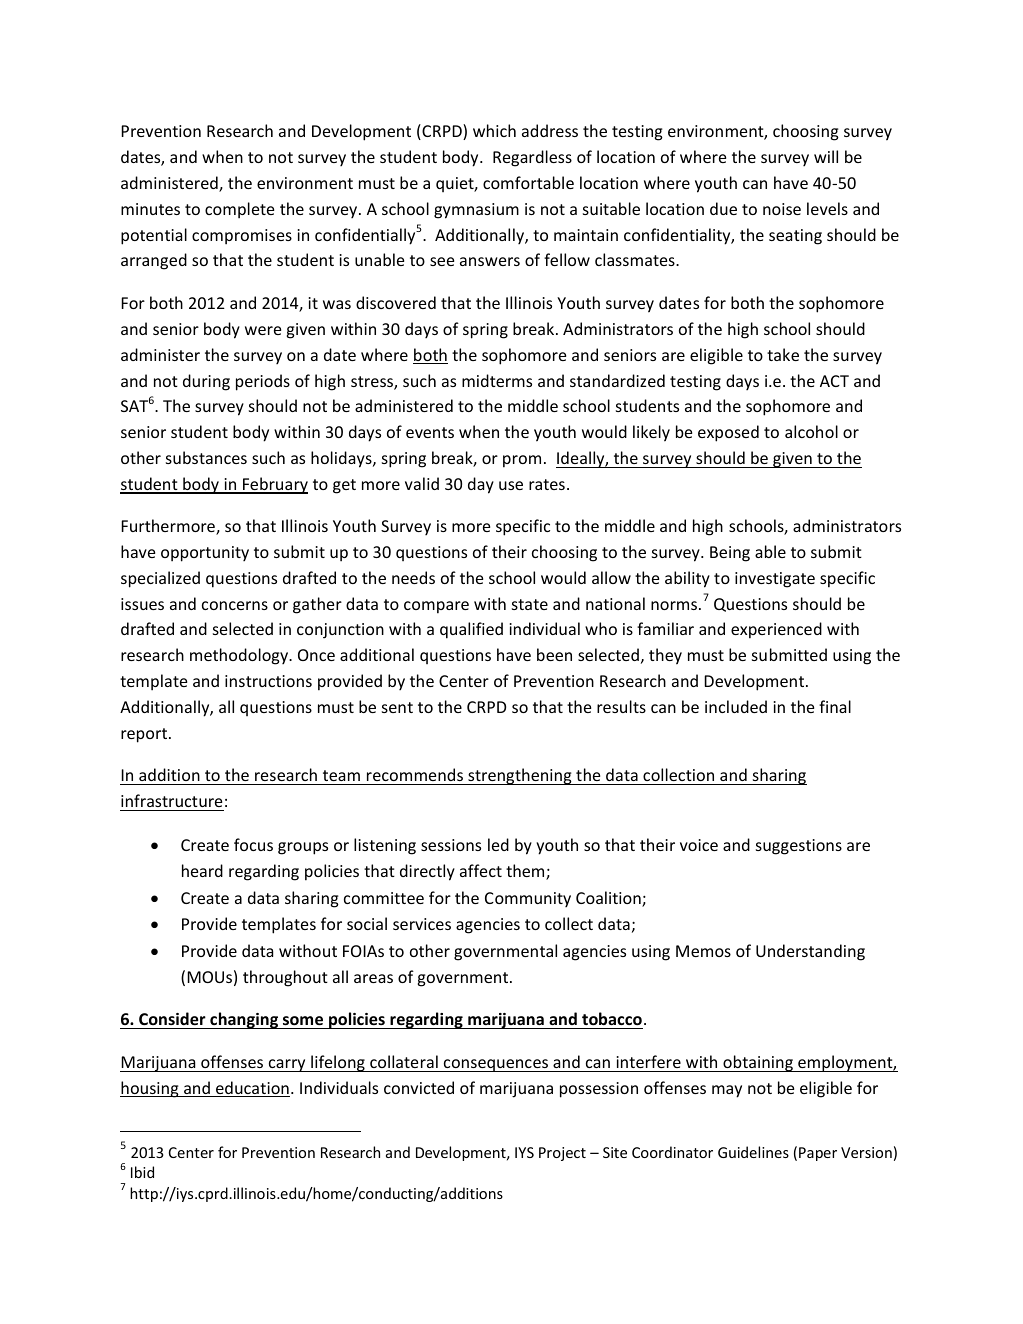  Describe the element at coordinates (252, 1089) in the screenshot. I see `education` at that location.
